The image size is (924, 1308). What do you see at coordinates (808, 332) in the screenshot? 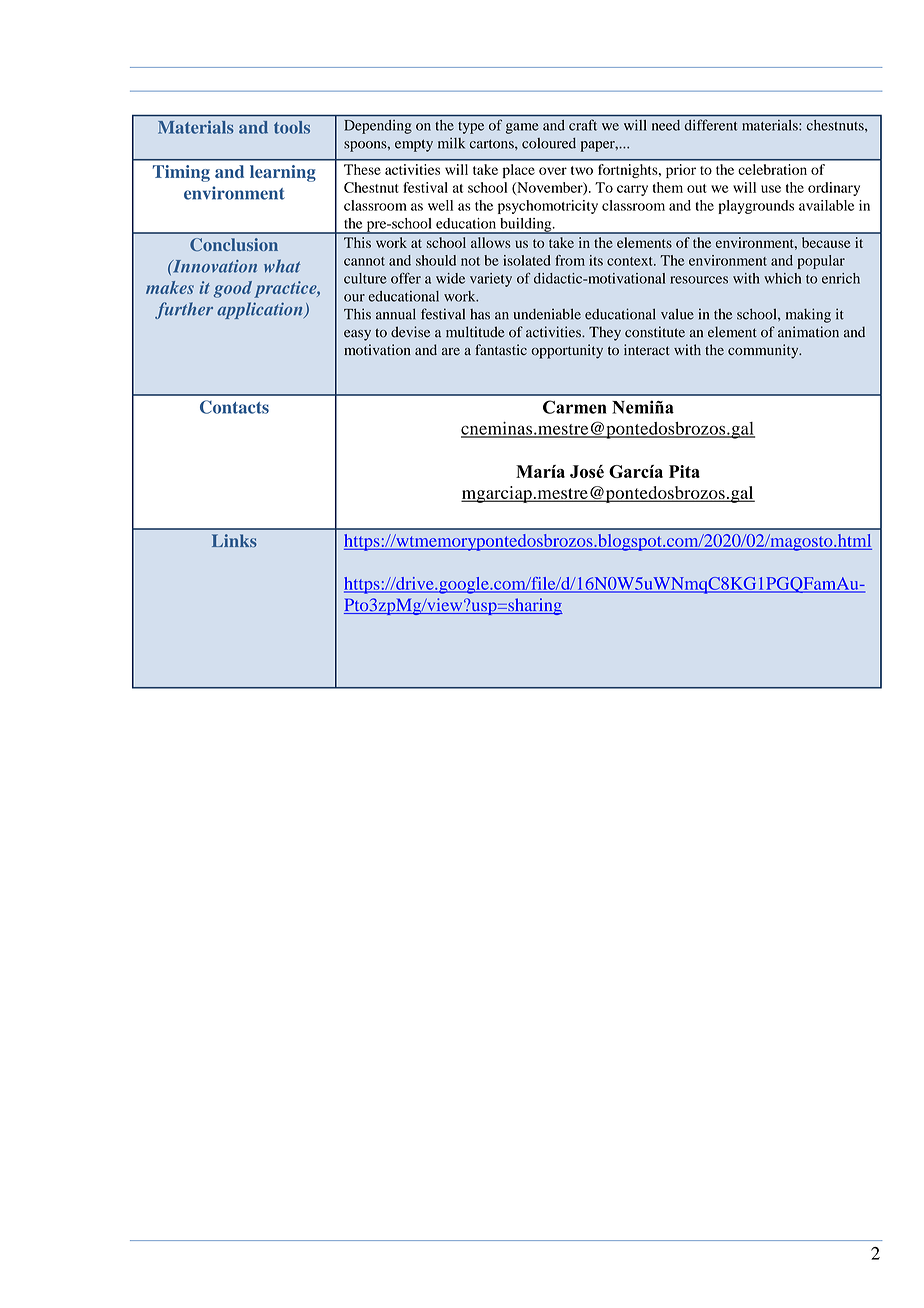
I see `animation` at bounding box center [808, 332].
